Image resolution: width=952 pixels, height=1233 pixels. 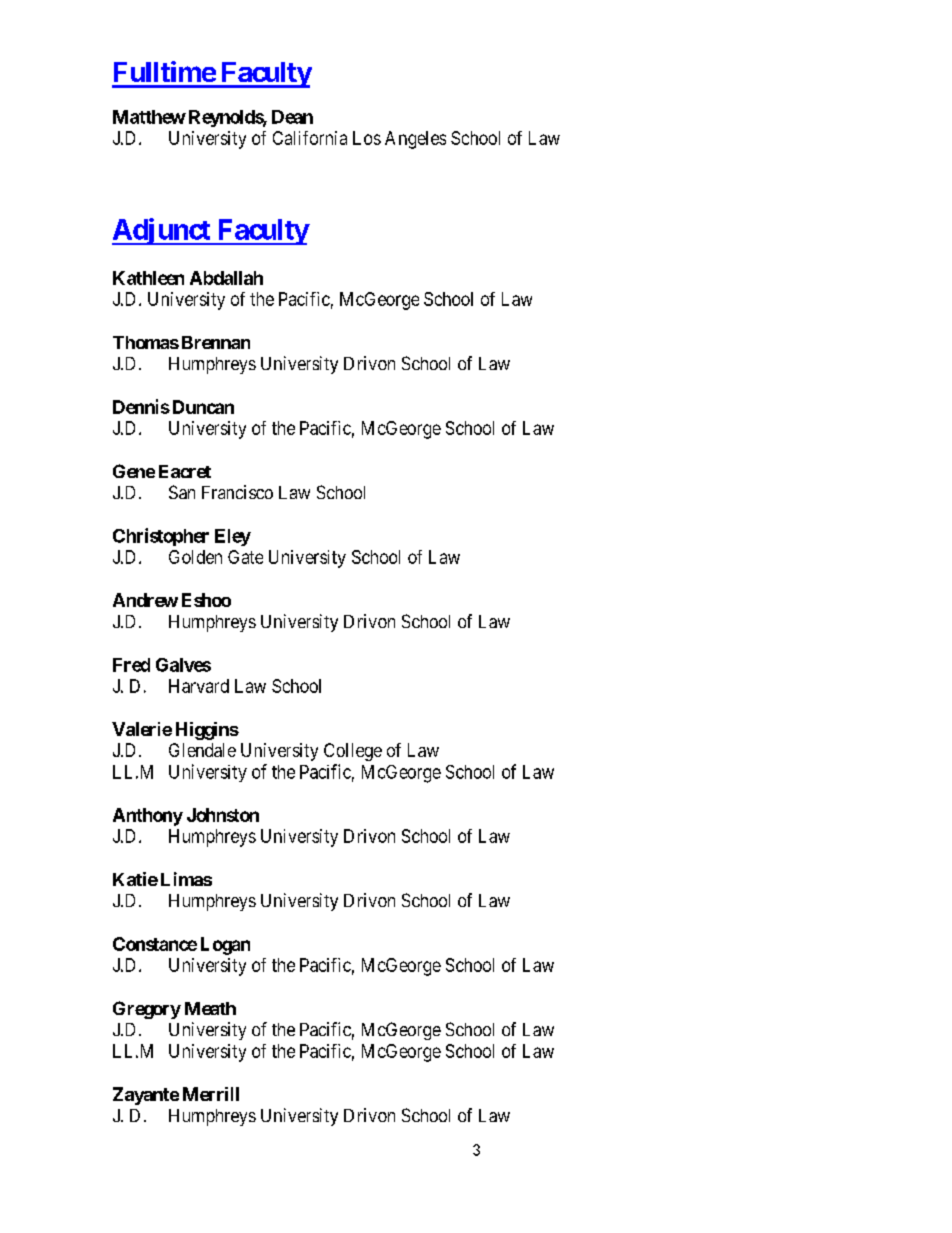 What do you see at coordinates (353, 752) in the screenshot?
I see `College` at bounding box center [353, 752].
